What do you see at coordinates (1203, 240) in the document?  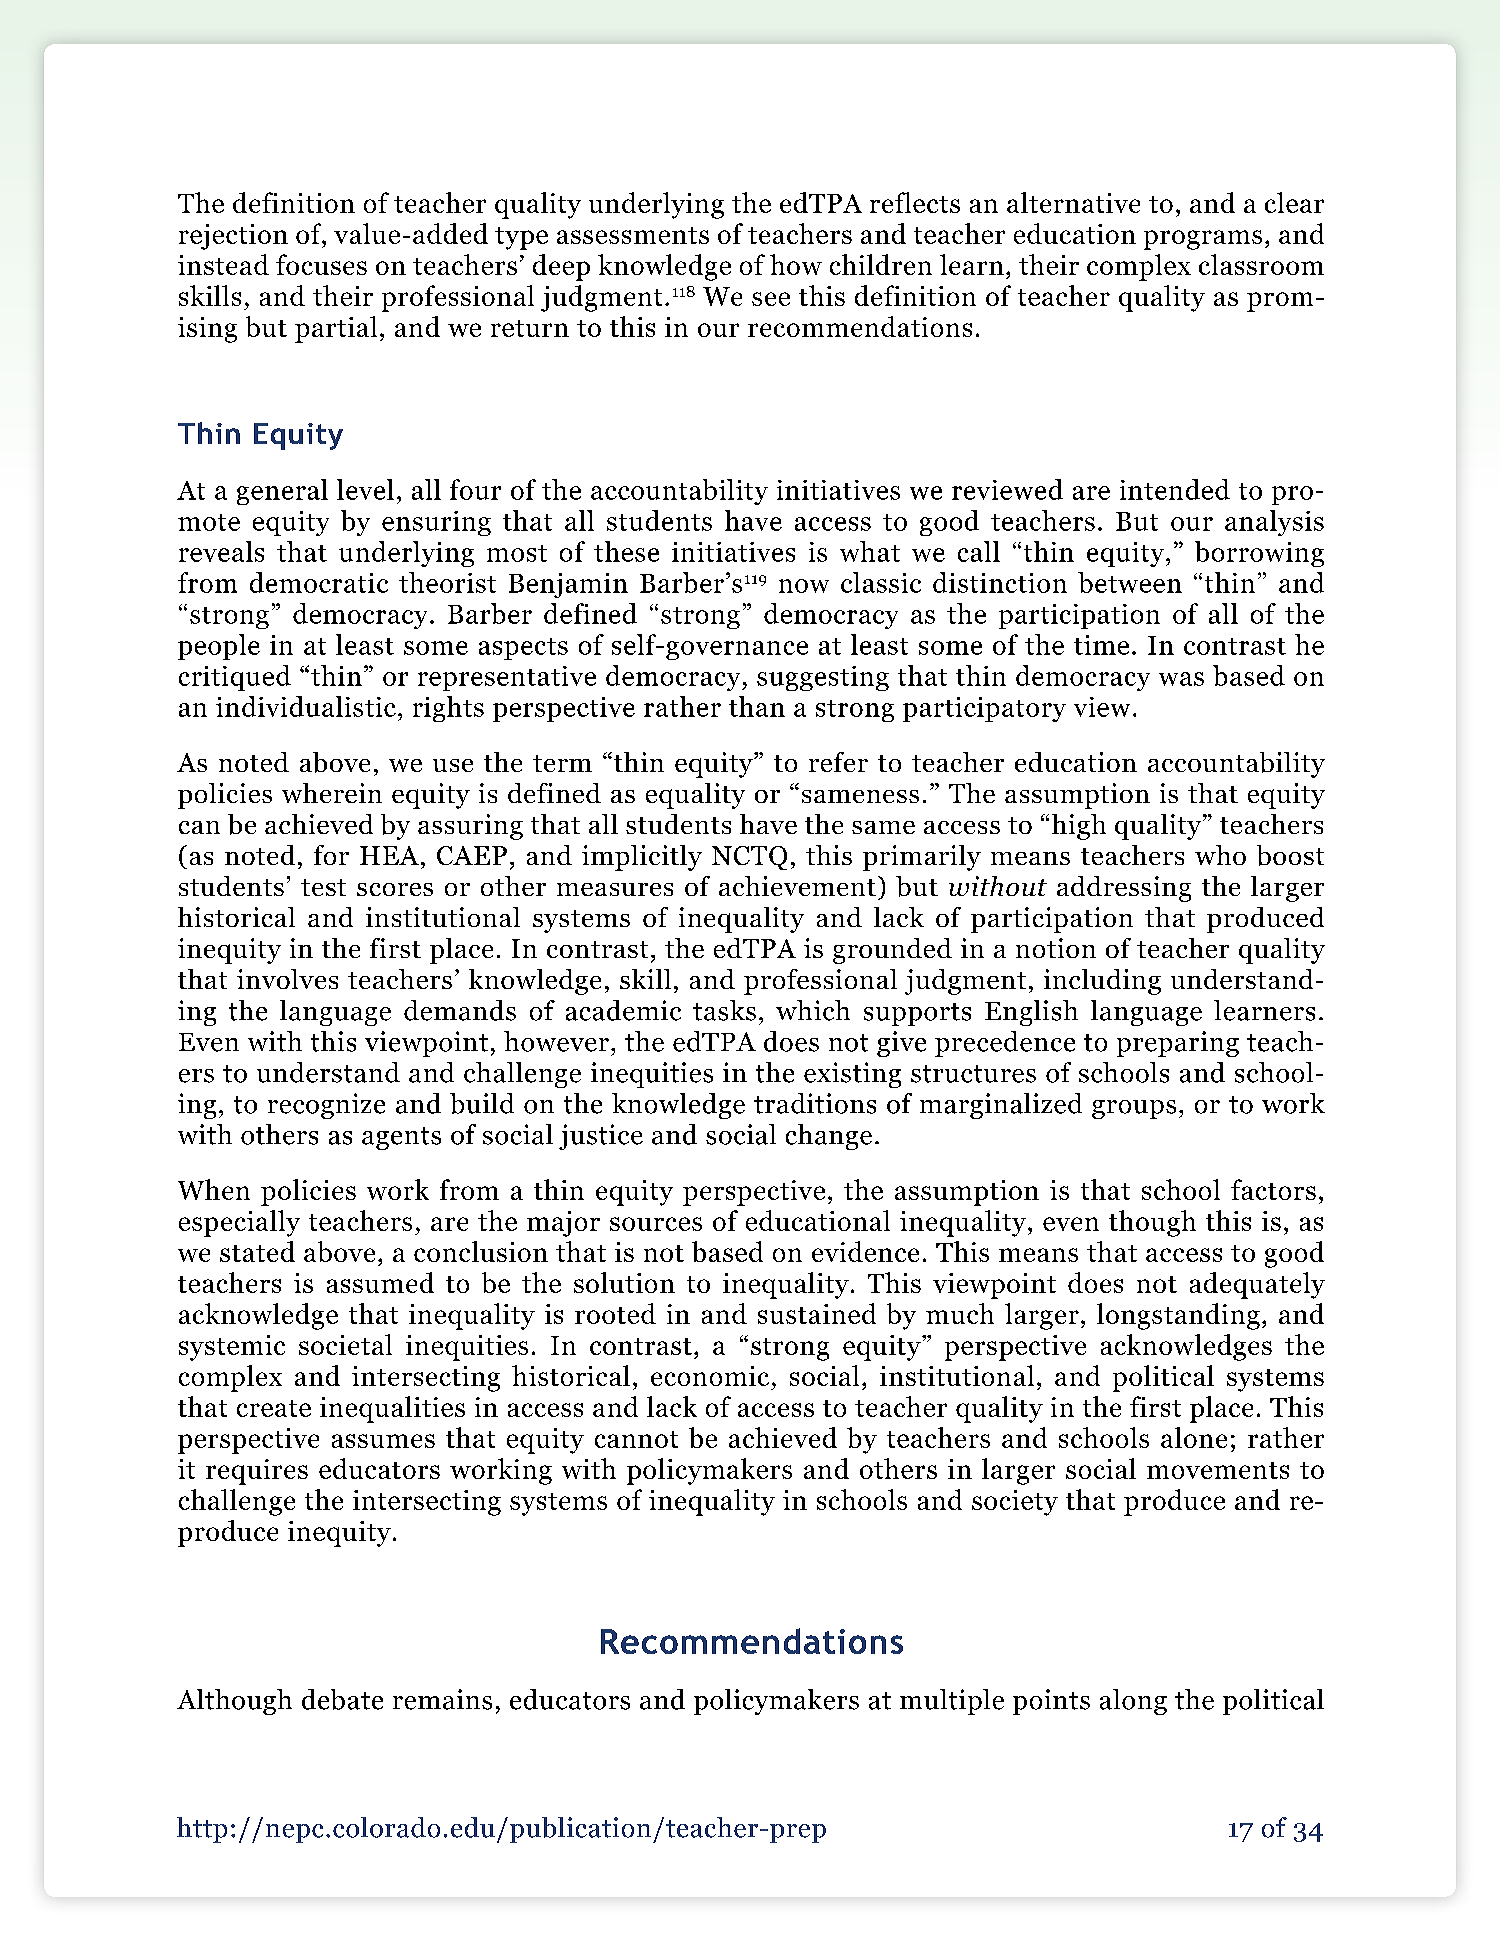 I see `programs` at bounding box center [1203, 240].
